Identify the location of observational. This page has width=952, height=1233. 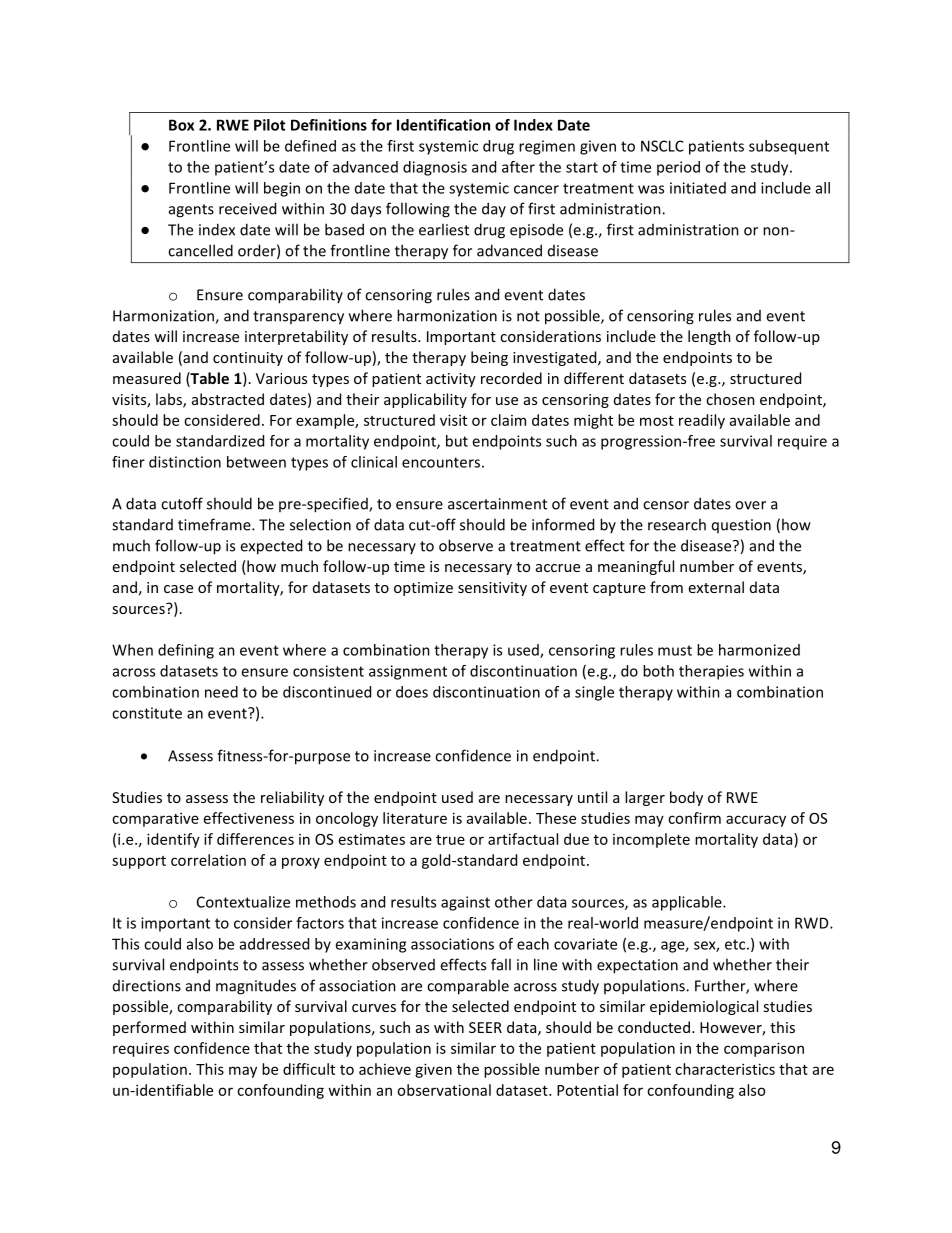
(444, 1090).
